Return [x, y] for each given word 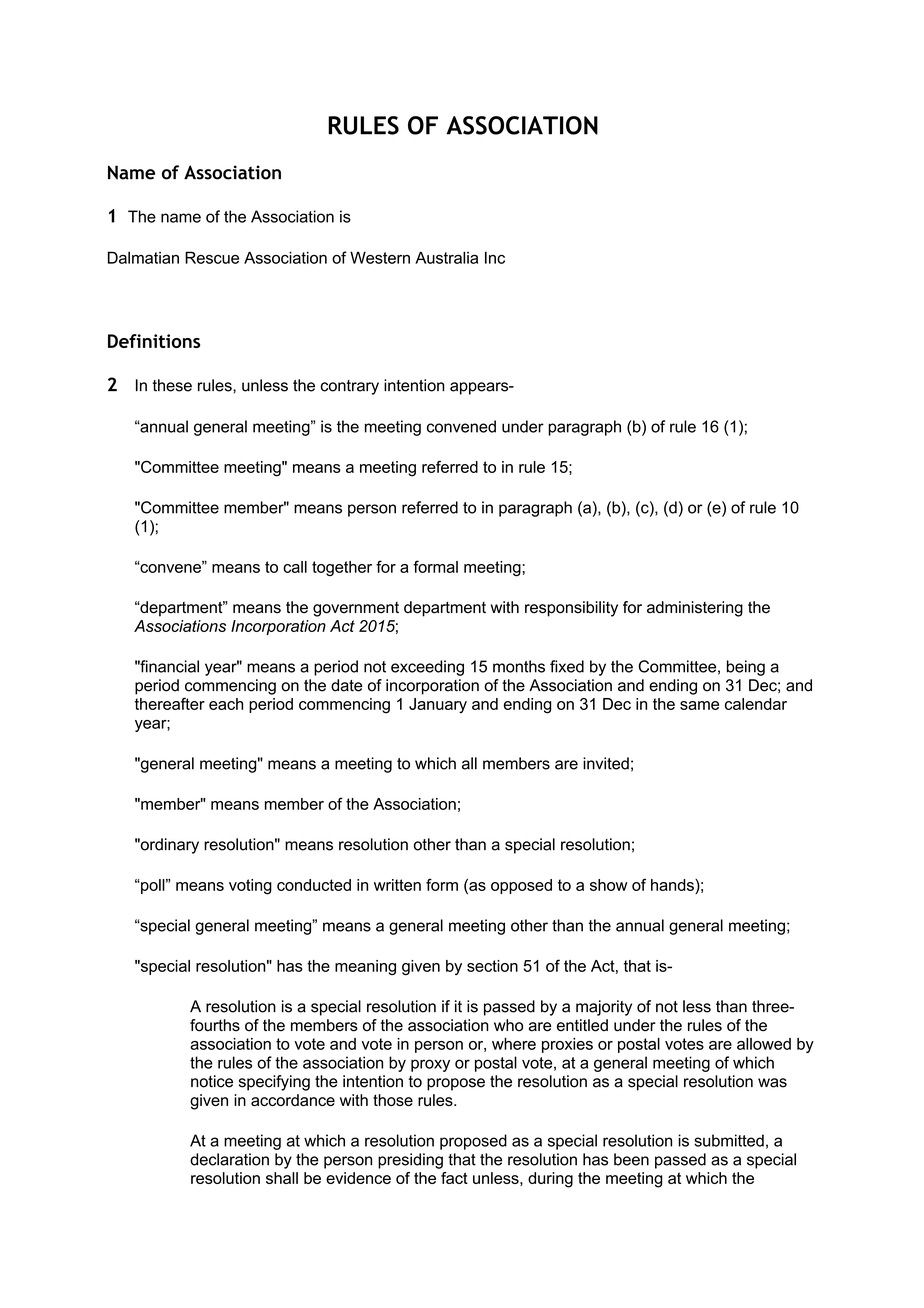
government [356, 609]
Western [380, 257]
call [295, 567]
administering [695, 609]
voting [250, 887]
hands [673, 885]
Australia [446, 257]
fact [454, 1178]
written [397, 885]
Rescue [212, 257]
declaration [229, 1159]
